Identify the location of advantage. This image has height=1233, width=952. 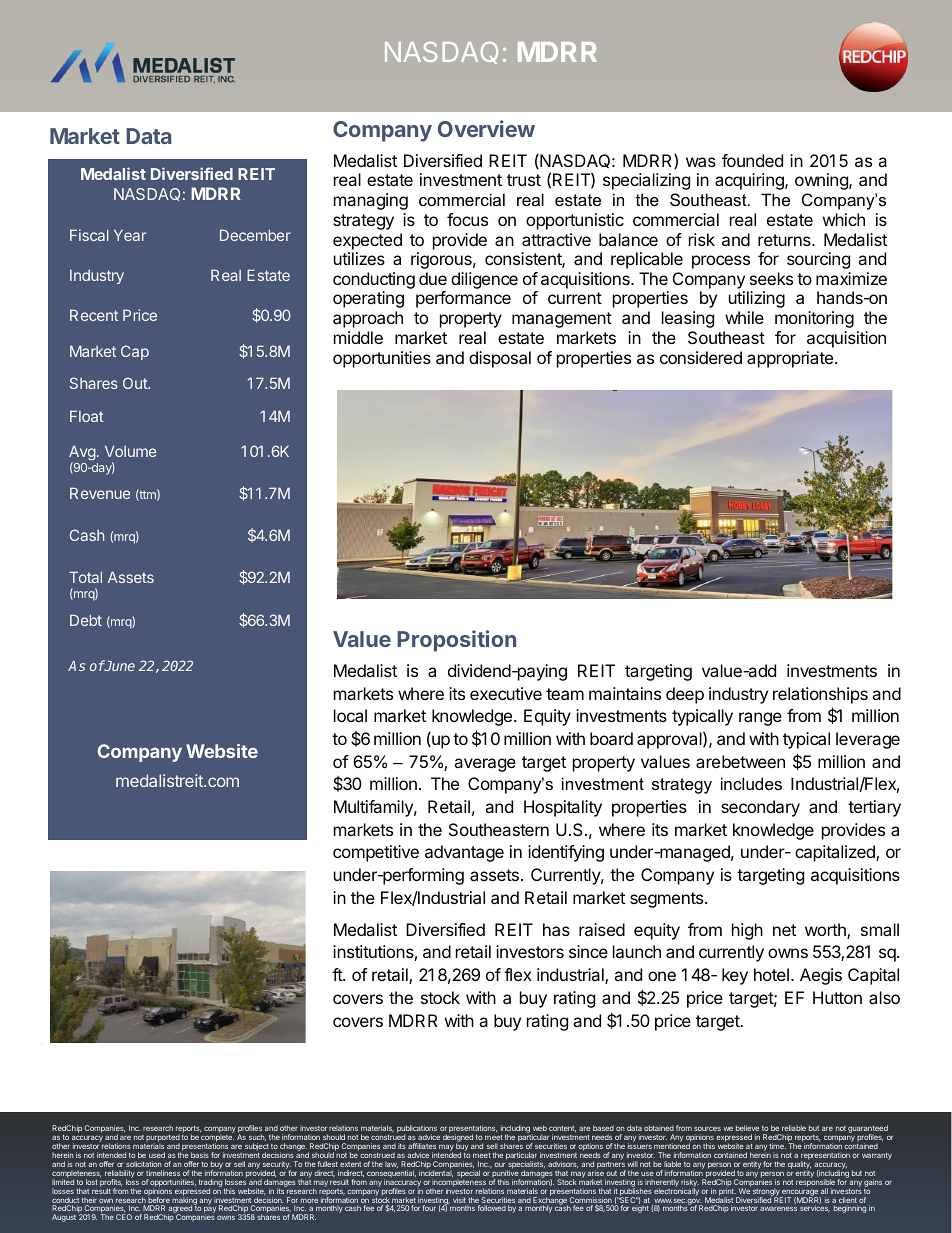
(464, 853).
